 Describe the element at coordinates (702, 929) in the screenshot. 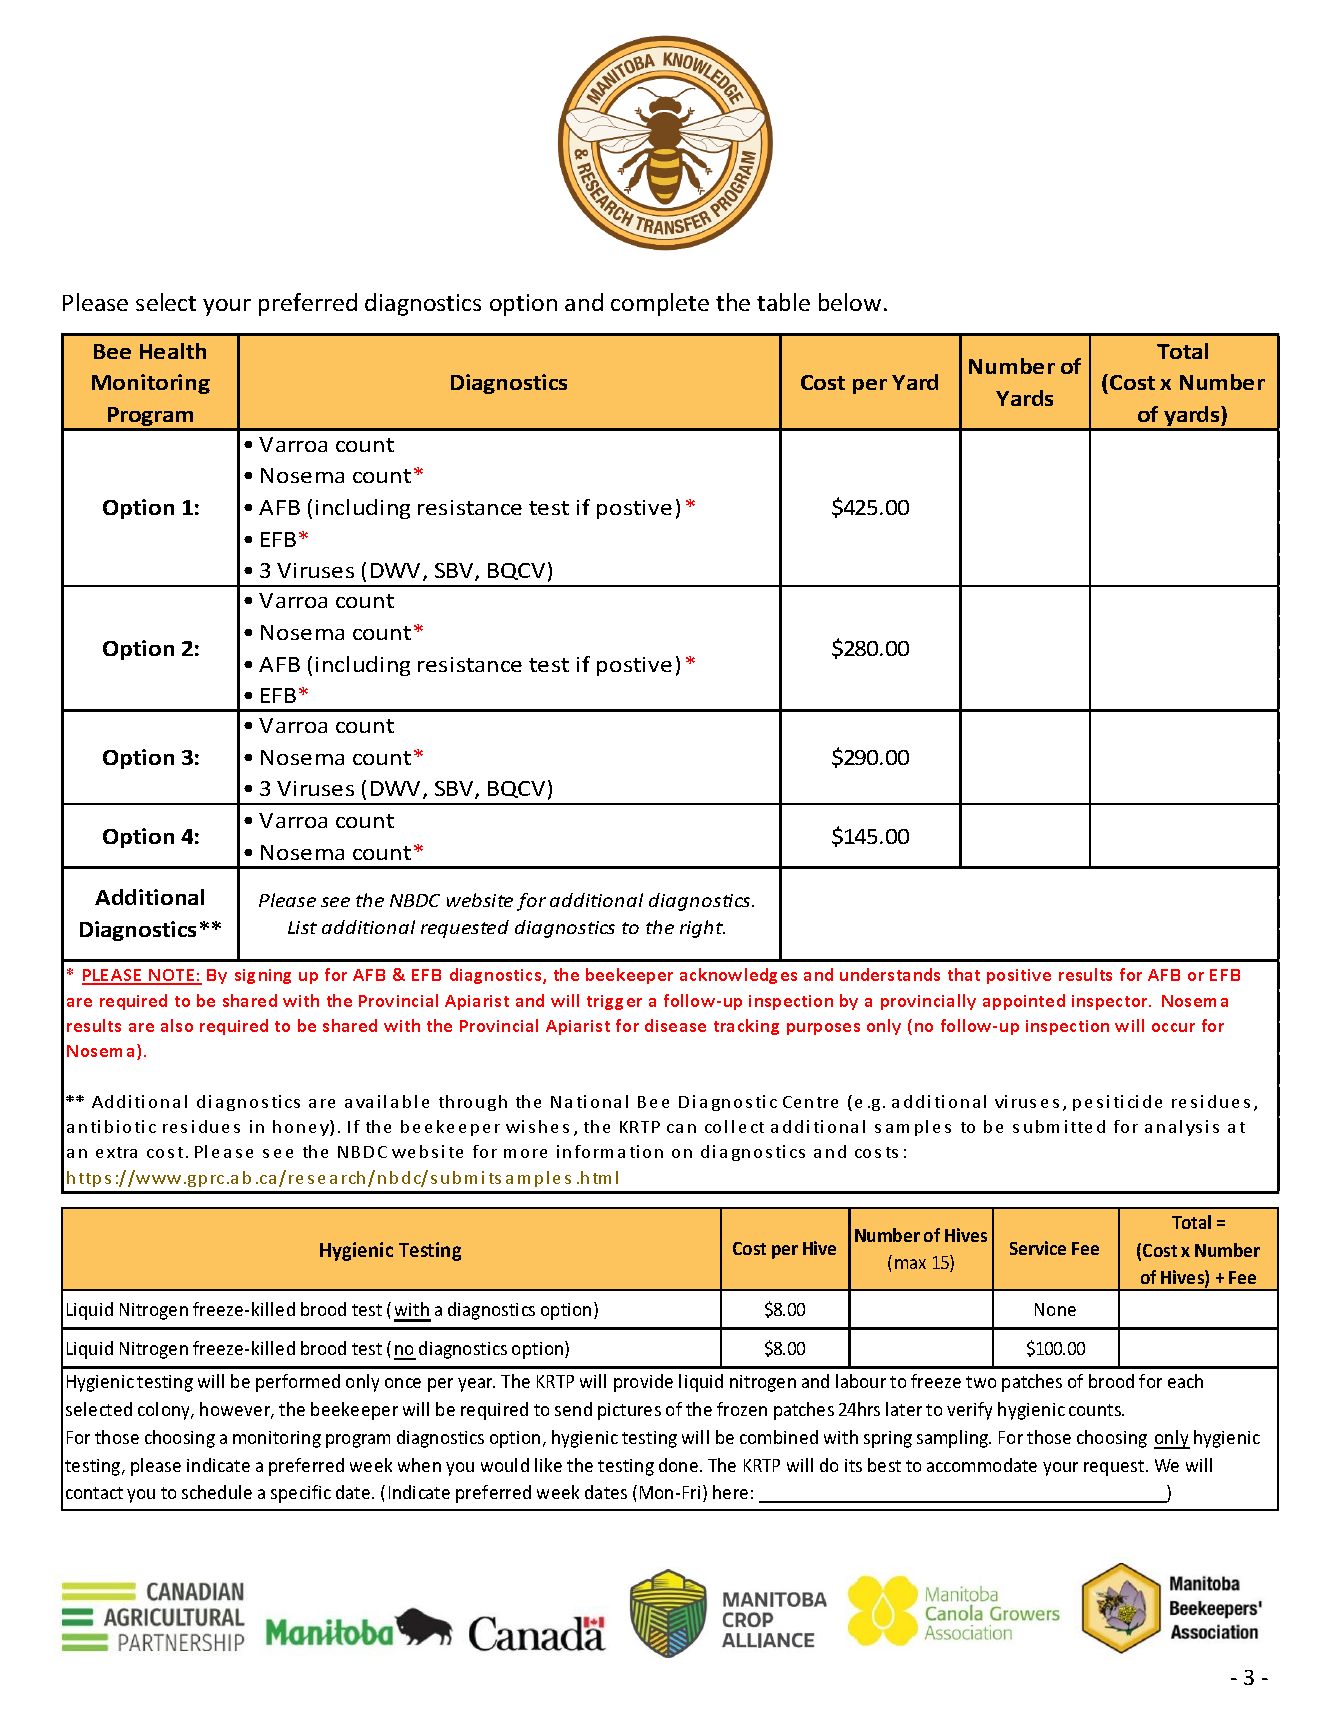

I see `right` at that location.
